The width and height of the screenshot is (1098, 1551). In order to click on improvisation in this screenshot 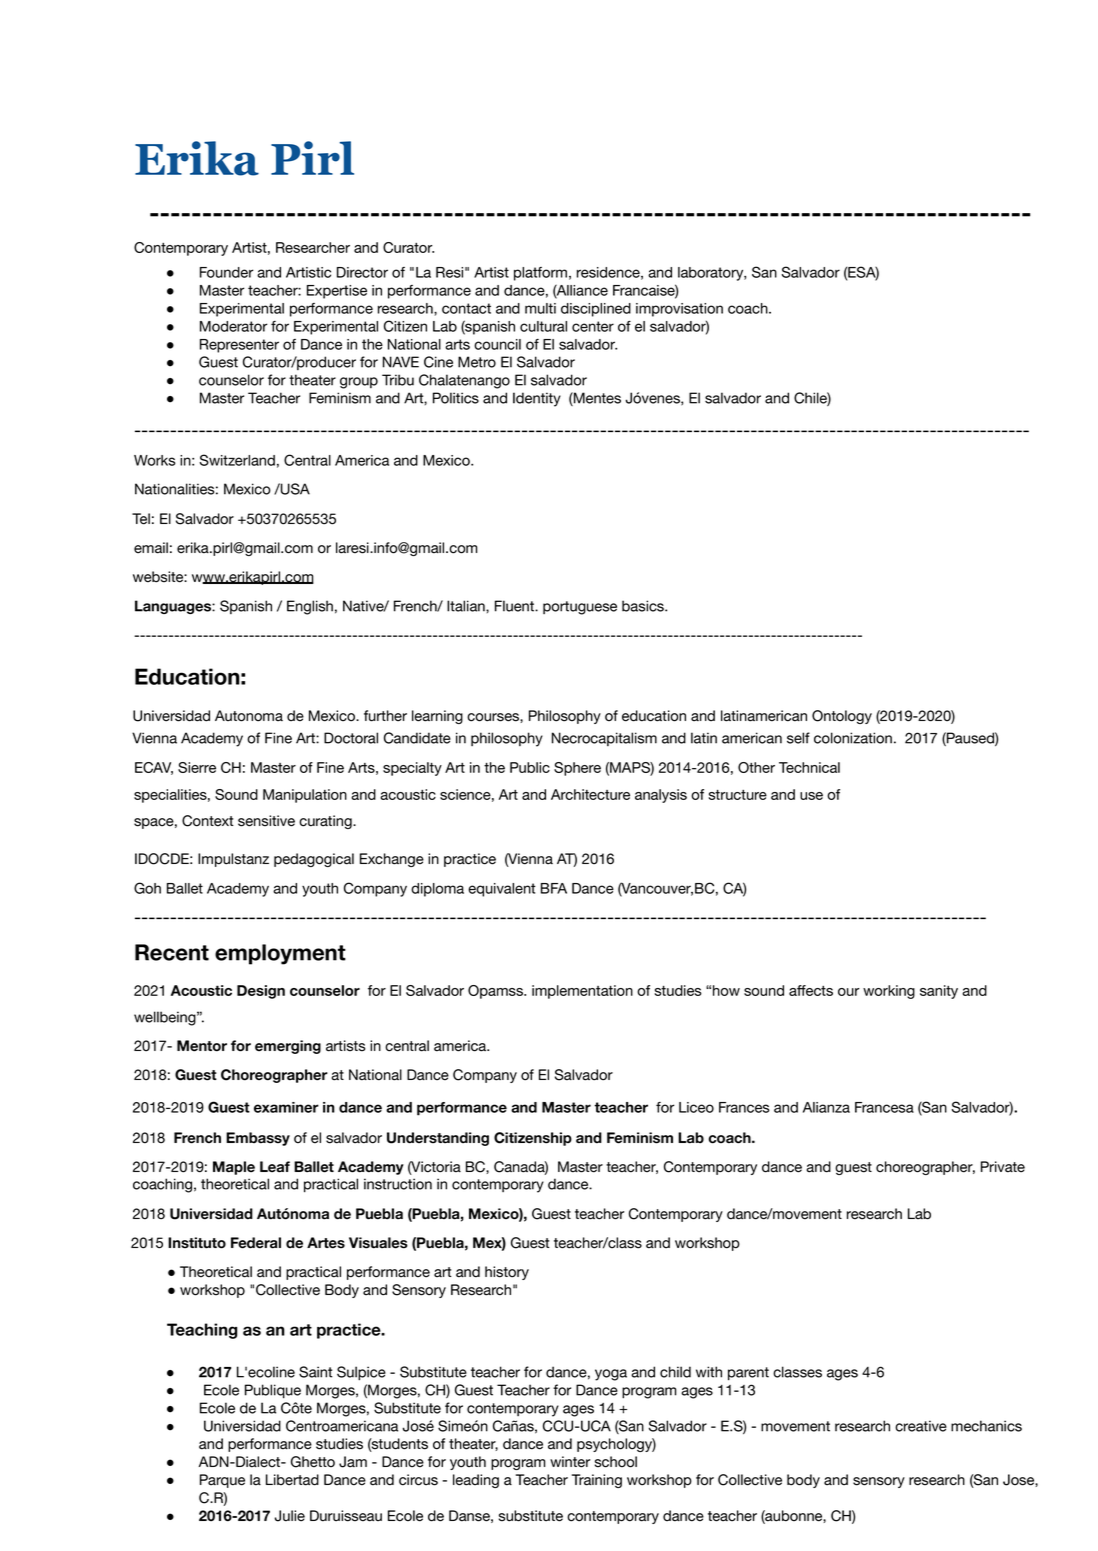, I will do `click(679, 310)`.
